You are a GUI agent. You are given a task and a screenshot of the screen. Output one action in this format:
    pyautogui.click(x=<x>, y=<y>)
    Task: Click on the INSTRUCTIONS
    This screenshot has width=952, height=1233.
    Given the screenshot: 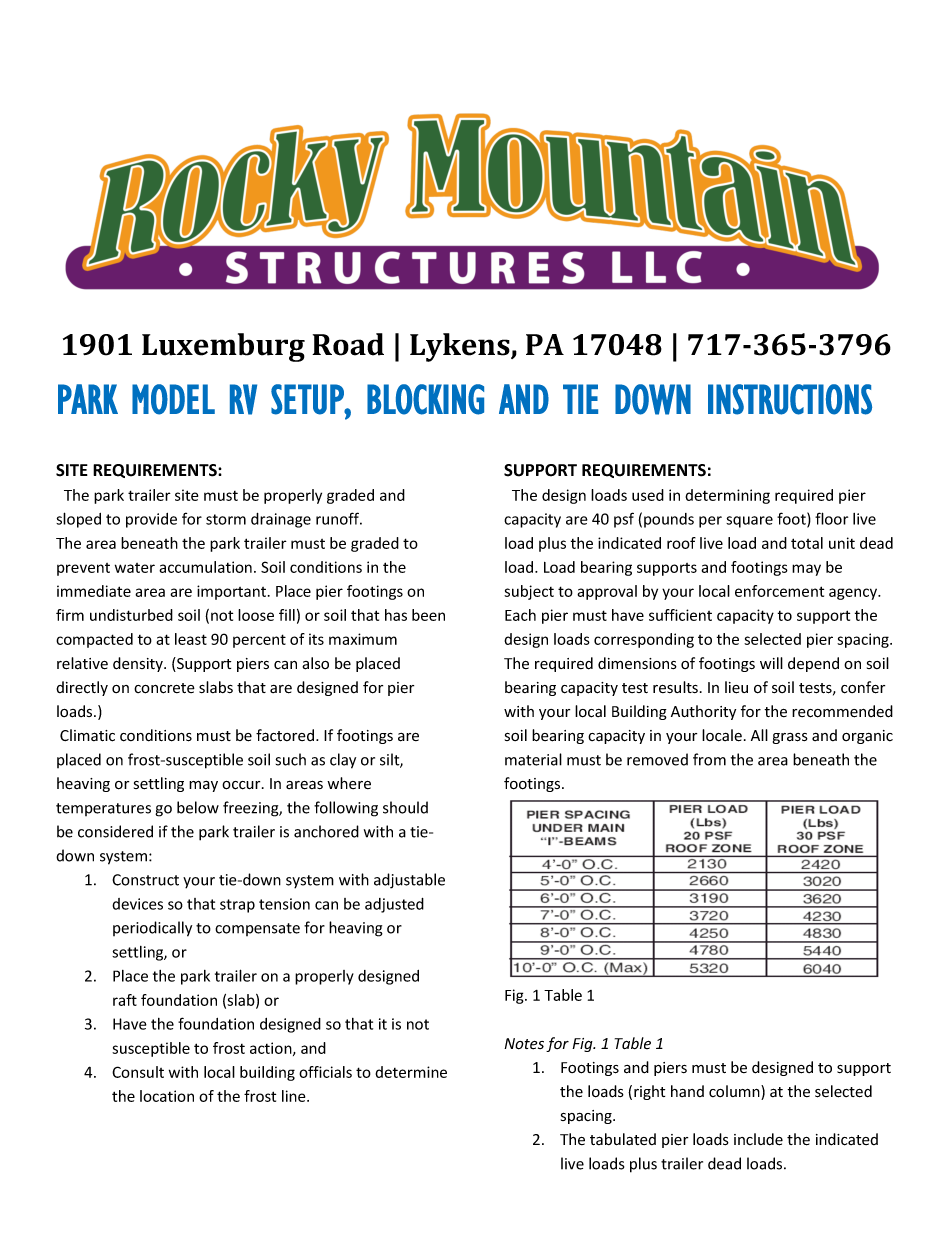 What is the action you would take?
    pyautogui.click(x=790, y=399)
